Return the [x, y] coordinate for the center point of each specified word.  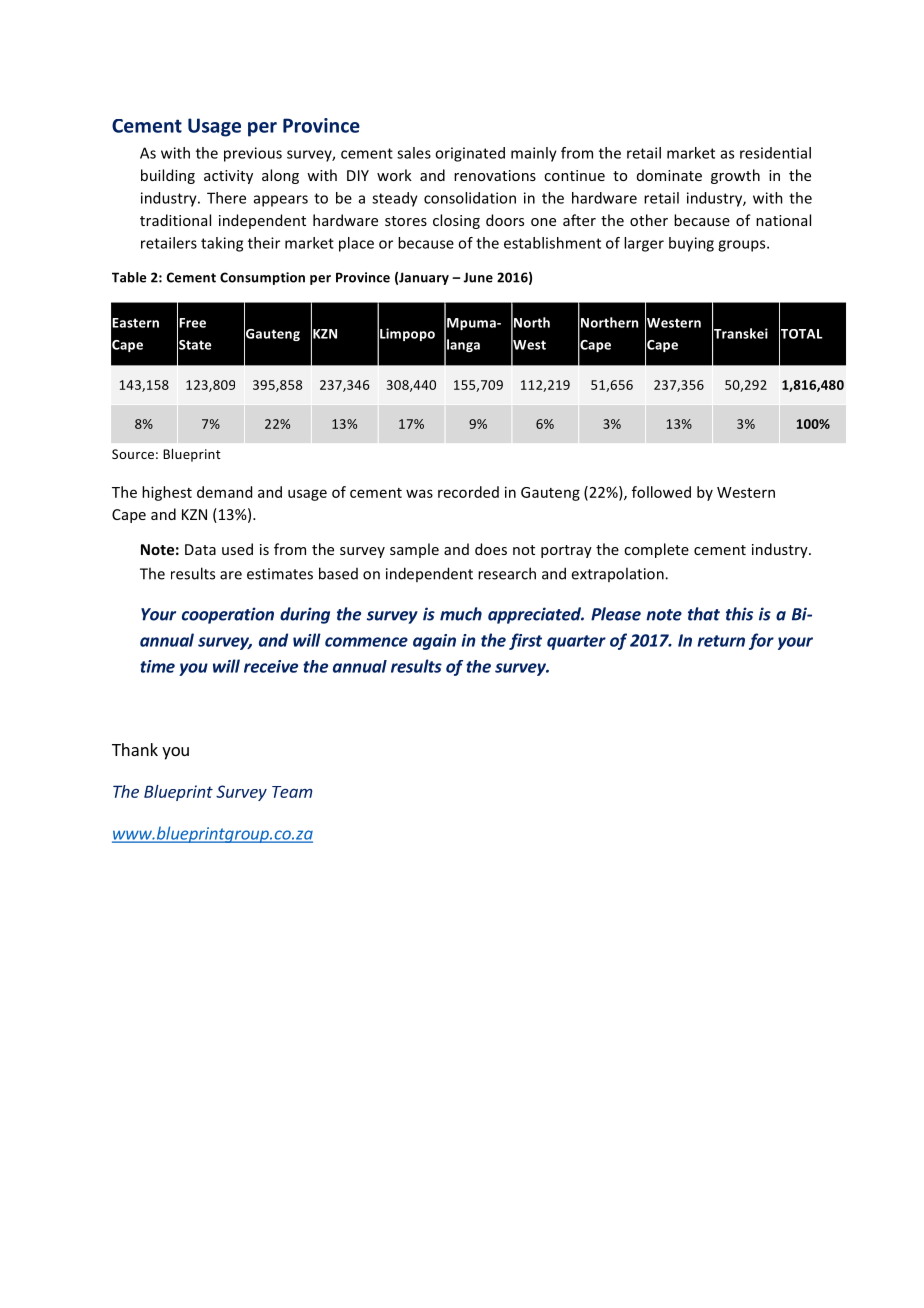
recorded [468, 492]
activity [228, 177]
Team [292, 792]
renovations [495, 175]
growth [735, 176]
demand [224, 492]
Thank [135, 749]
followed [661, 492]
